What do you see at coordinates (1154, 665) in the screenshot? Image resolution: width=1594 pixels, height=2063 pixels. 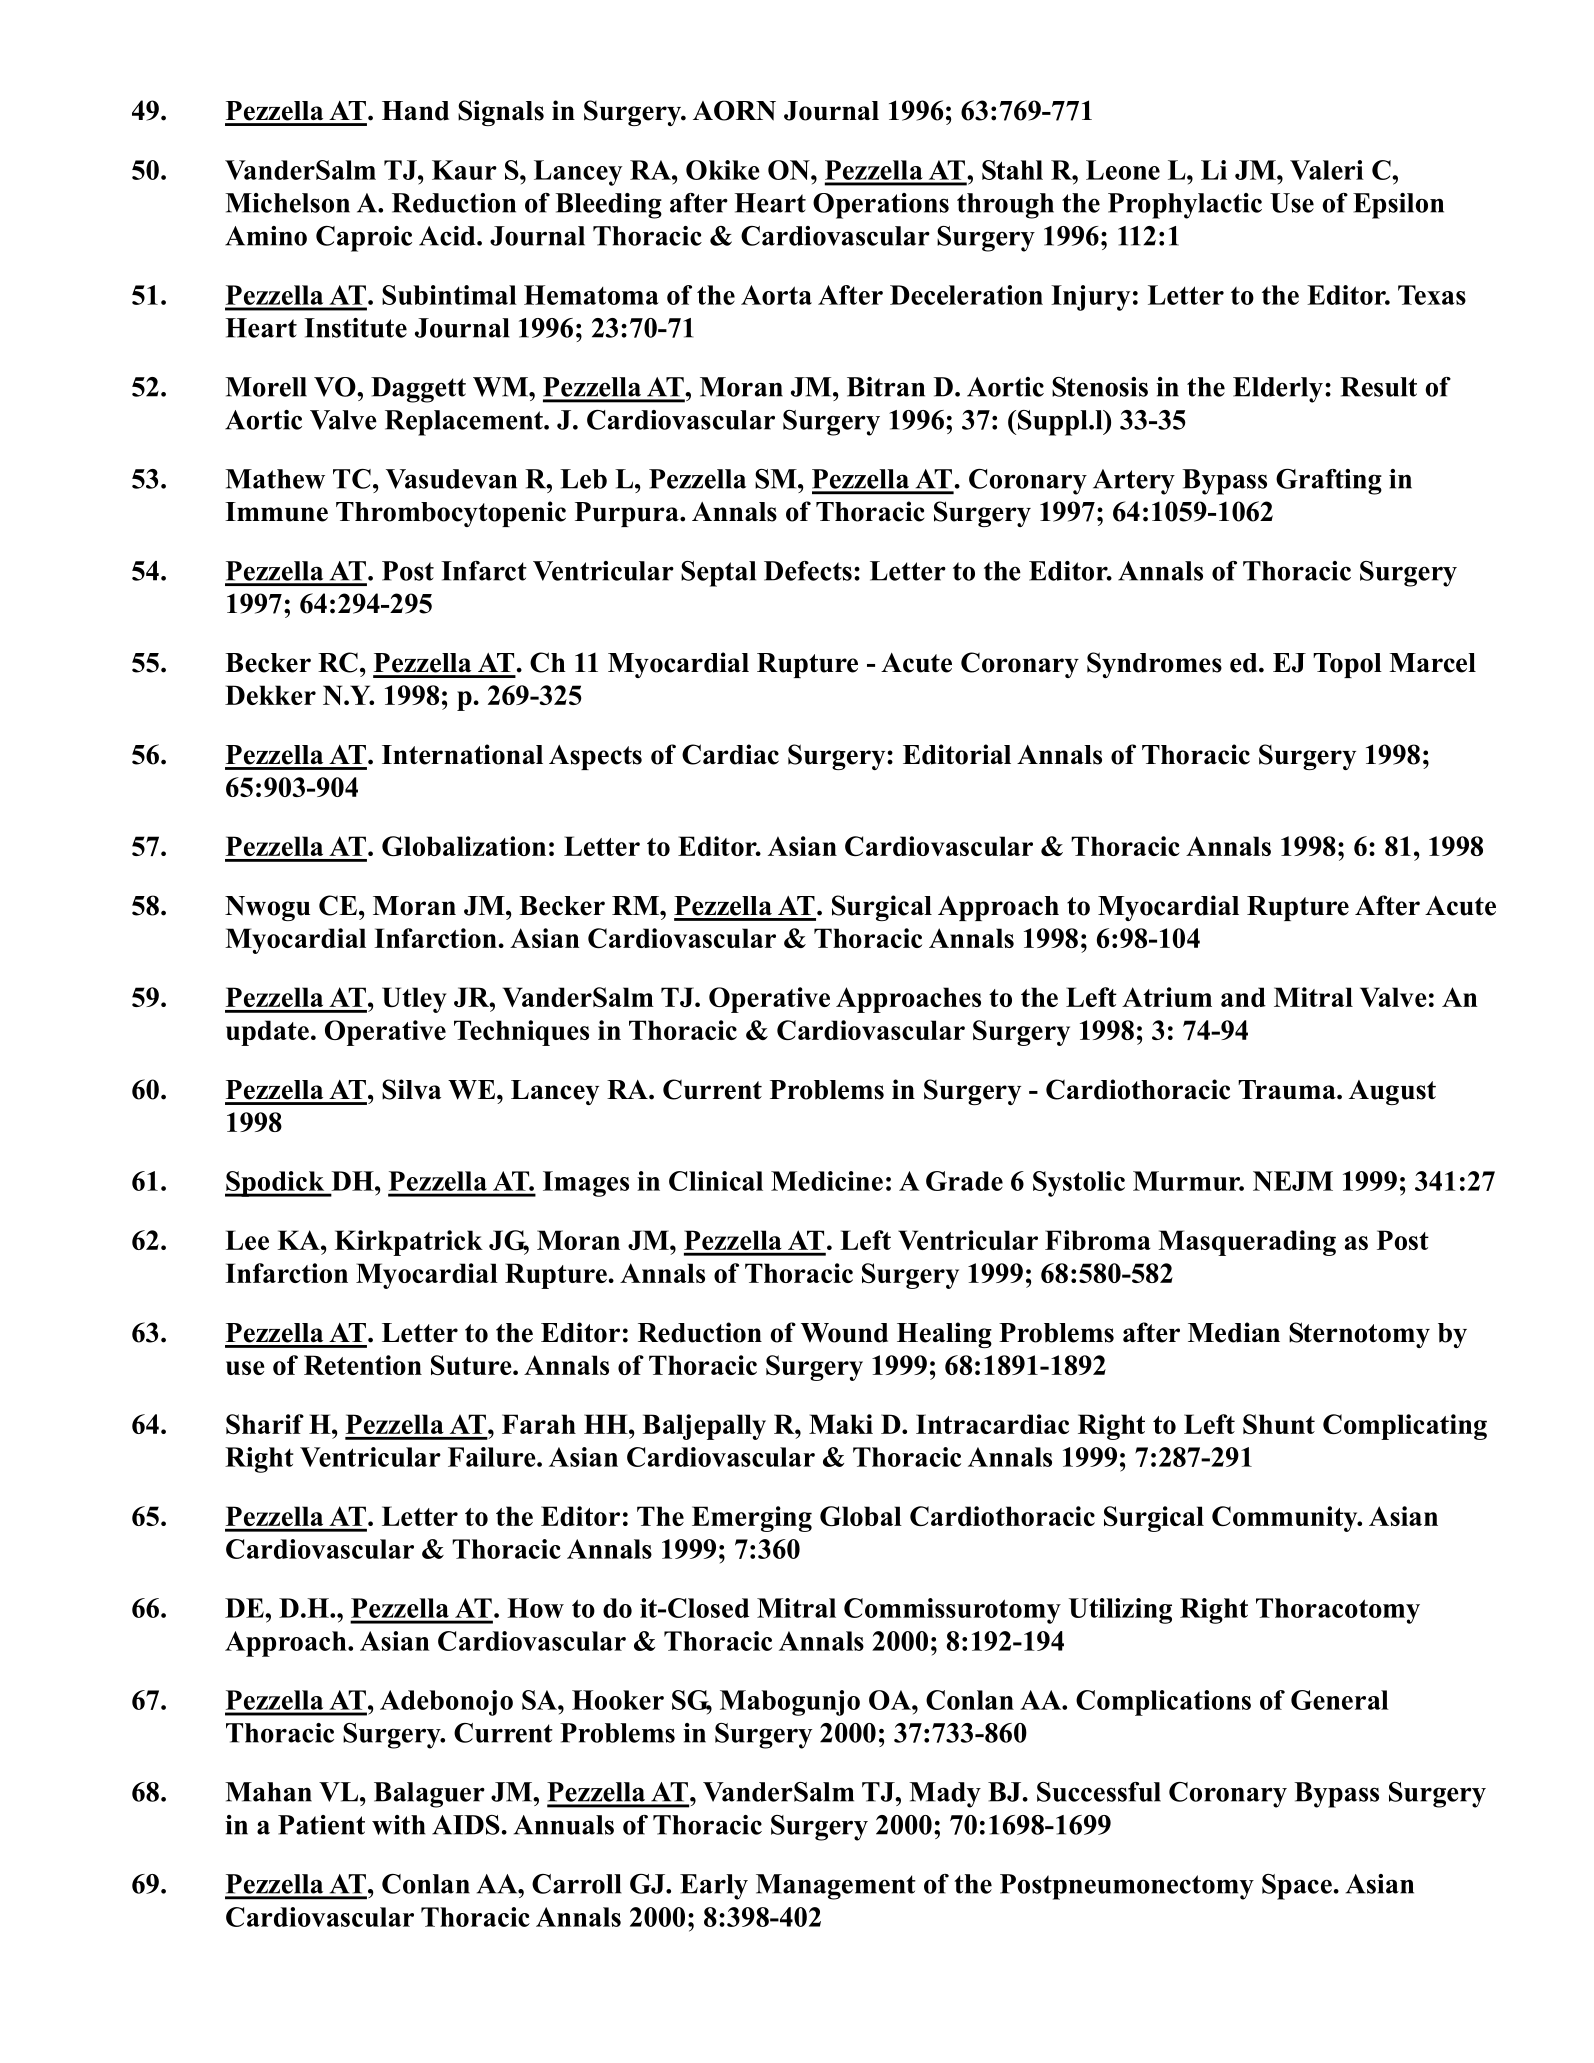 I see `Syndromes` at bounding box center [1154, 665].
